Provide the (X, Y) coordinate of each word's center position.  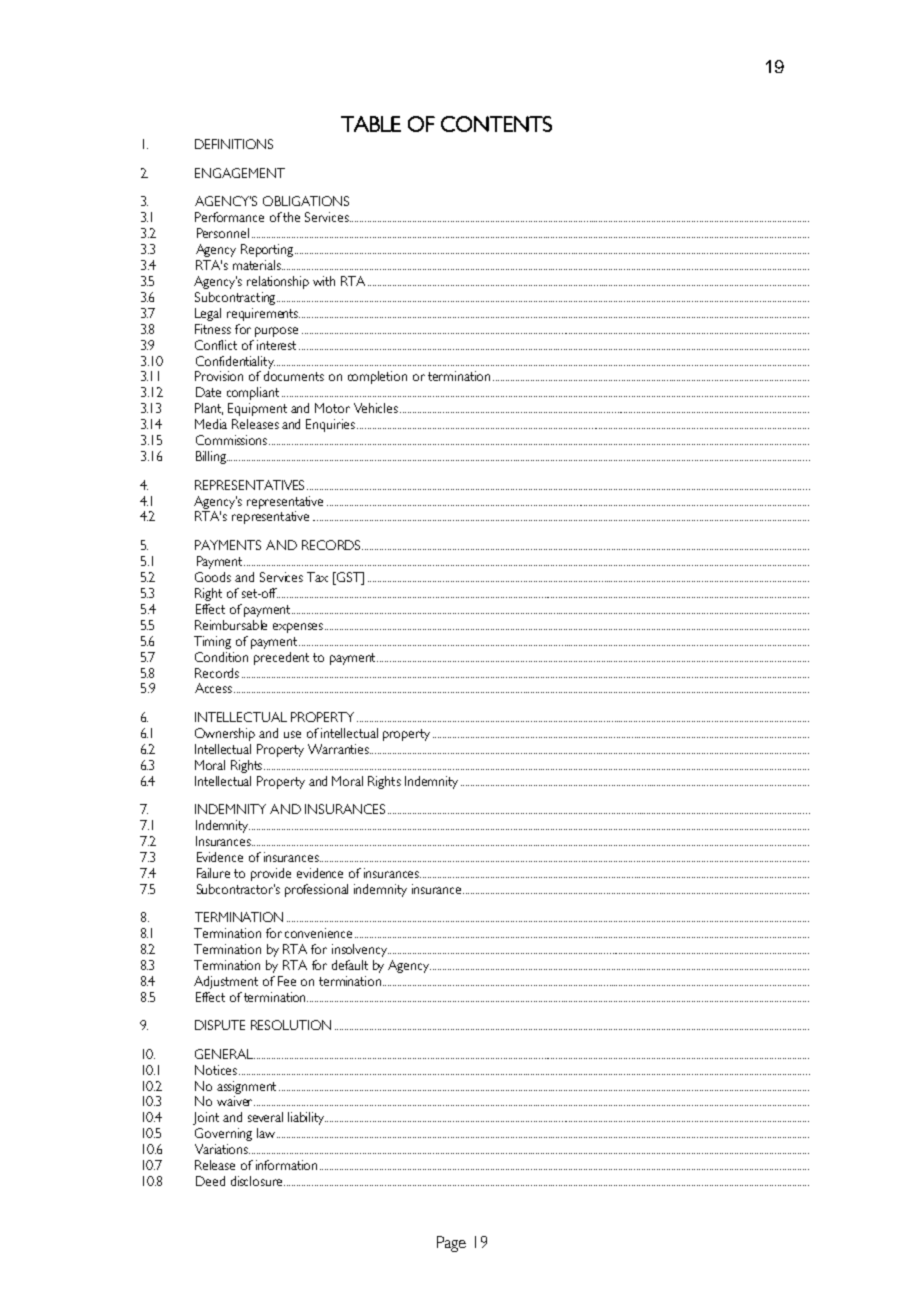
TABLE (371, 124)
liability (307, 1118)
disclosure (258, 1181)
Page (451, 1244)
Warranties (339, 749)
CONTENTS (496, 124)
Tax (317, 577)
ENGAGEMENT (240, 173)
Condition (221, 657)
